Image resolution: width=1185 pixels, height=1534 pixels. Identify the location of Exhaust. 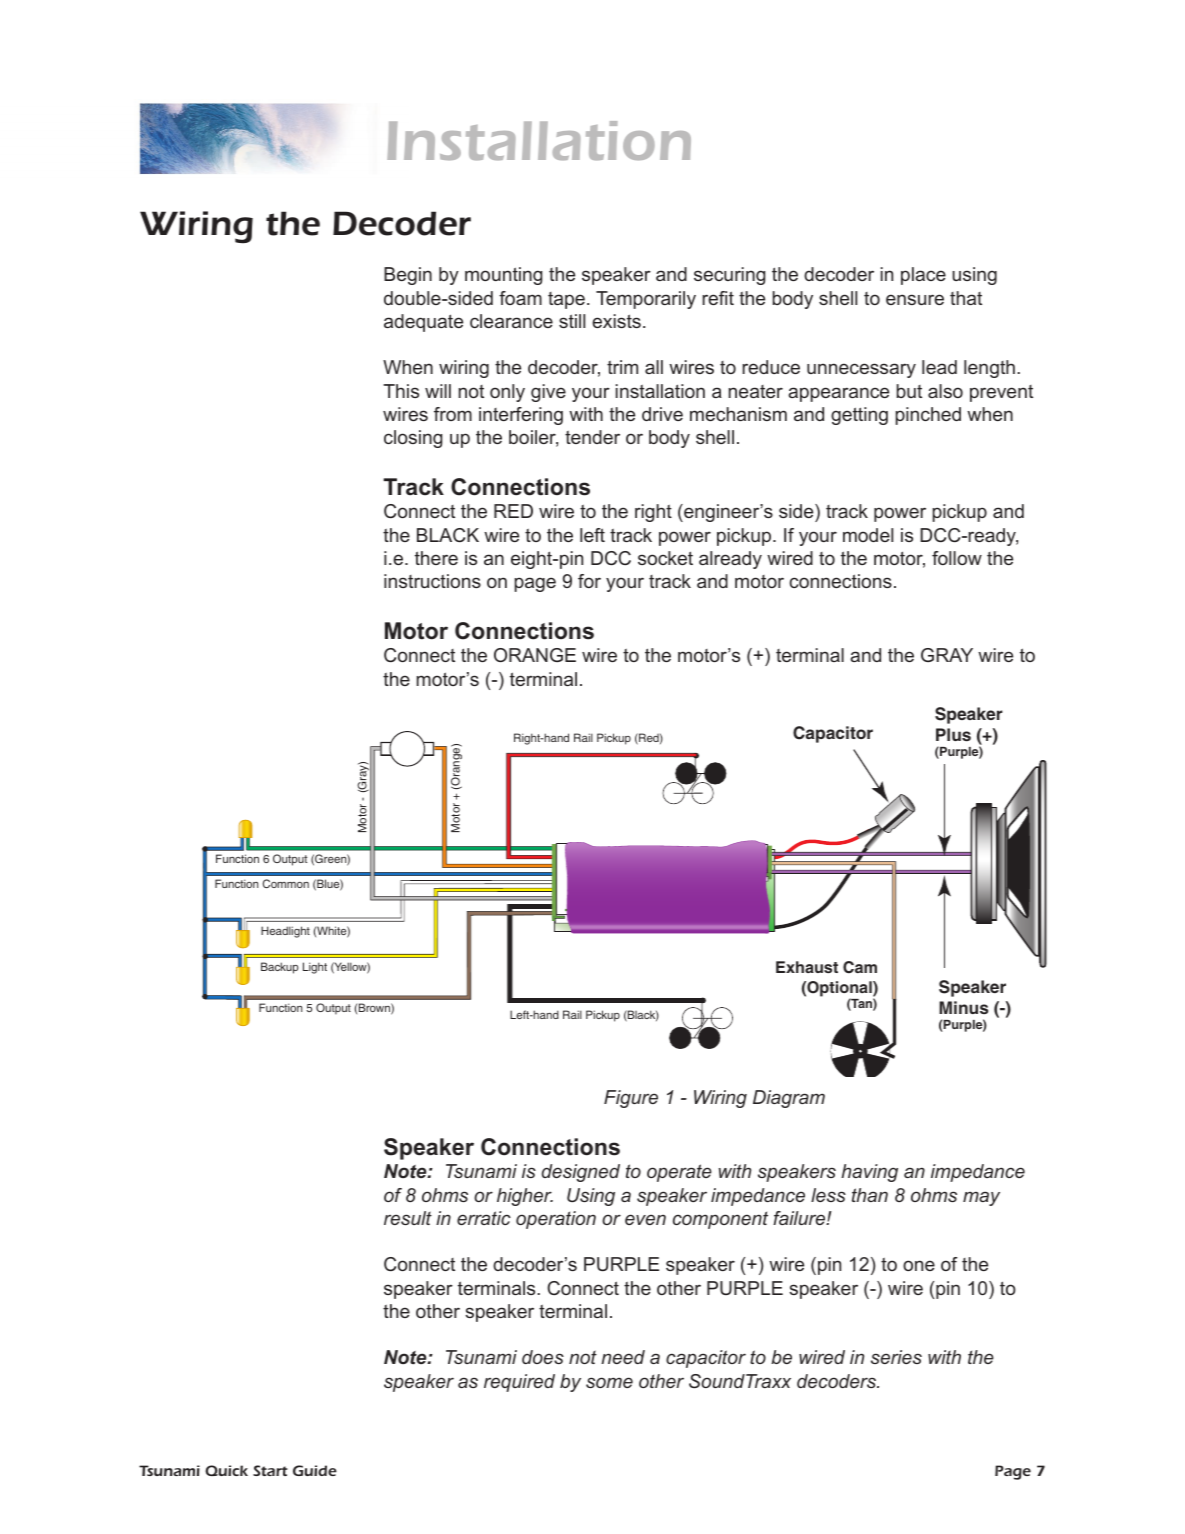
(807, 967).
